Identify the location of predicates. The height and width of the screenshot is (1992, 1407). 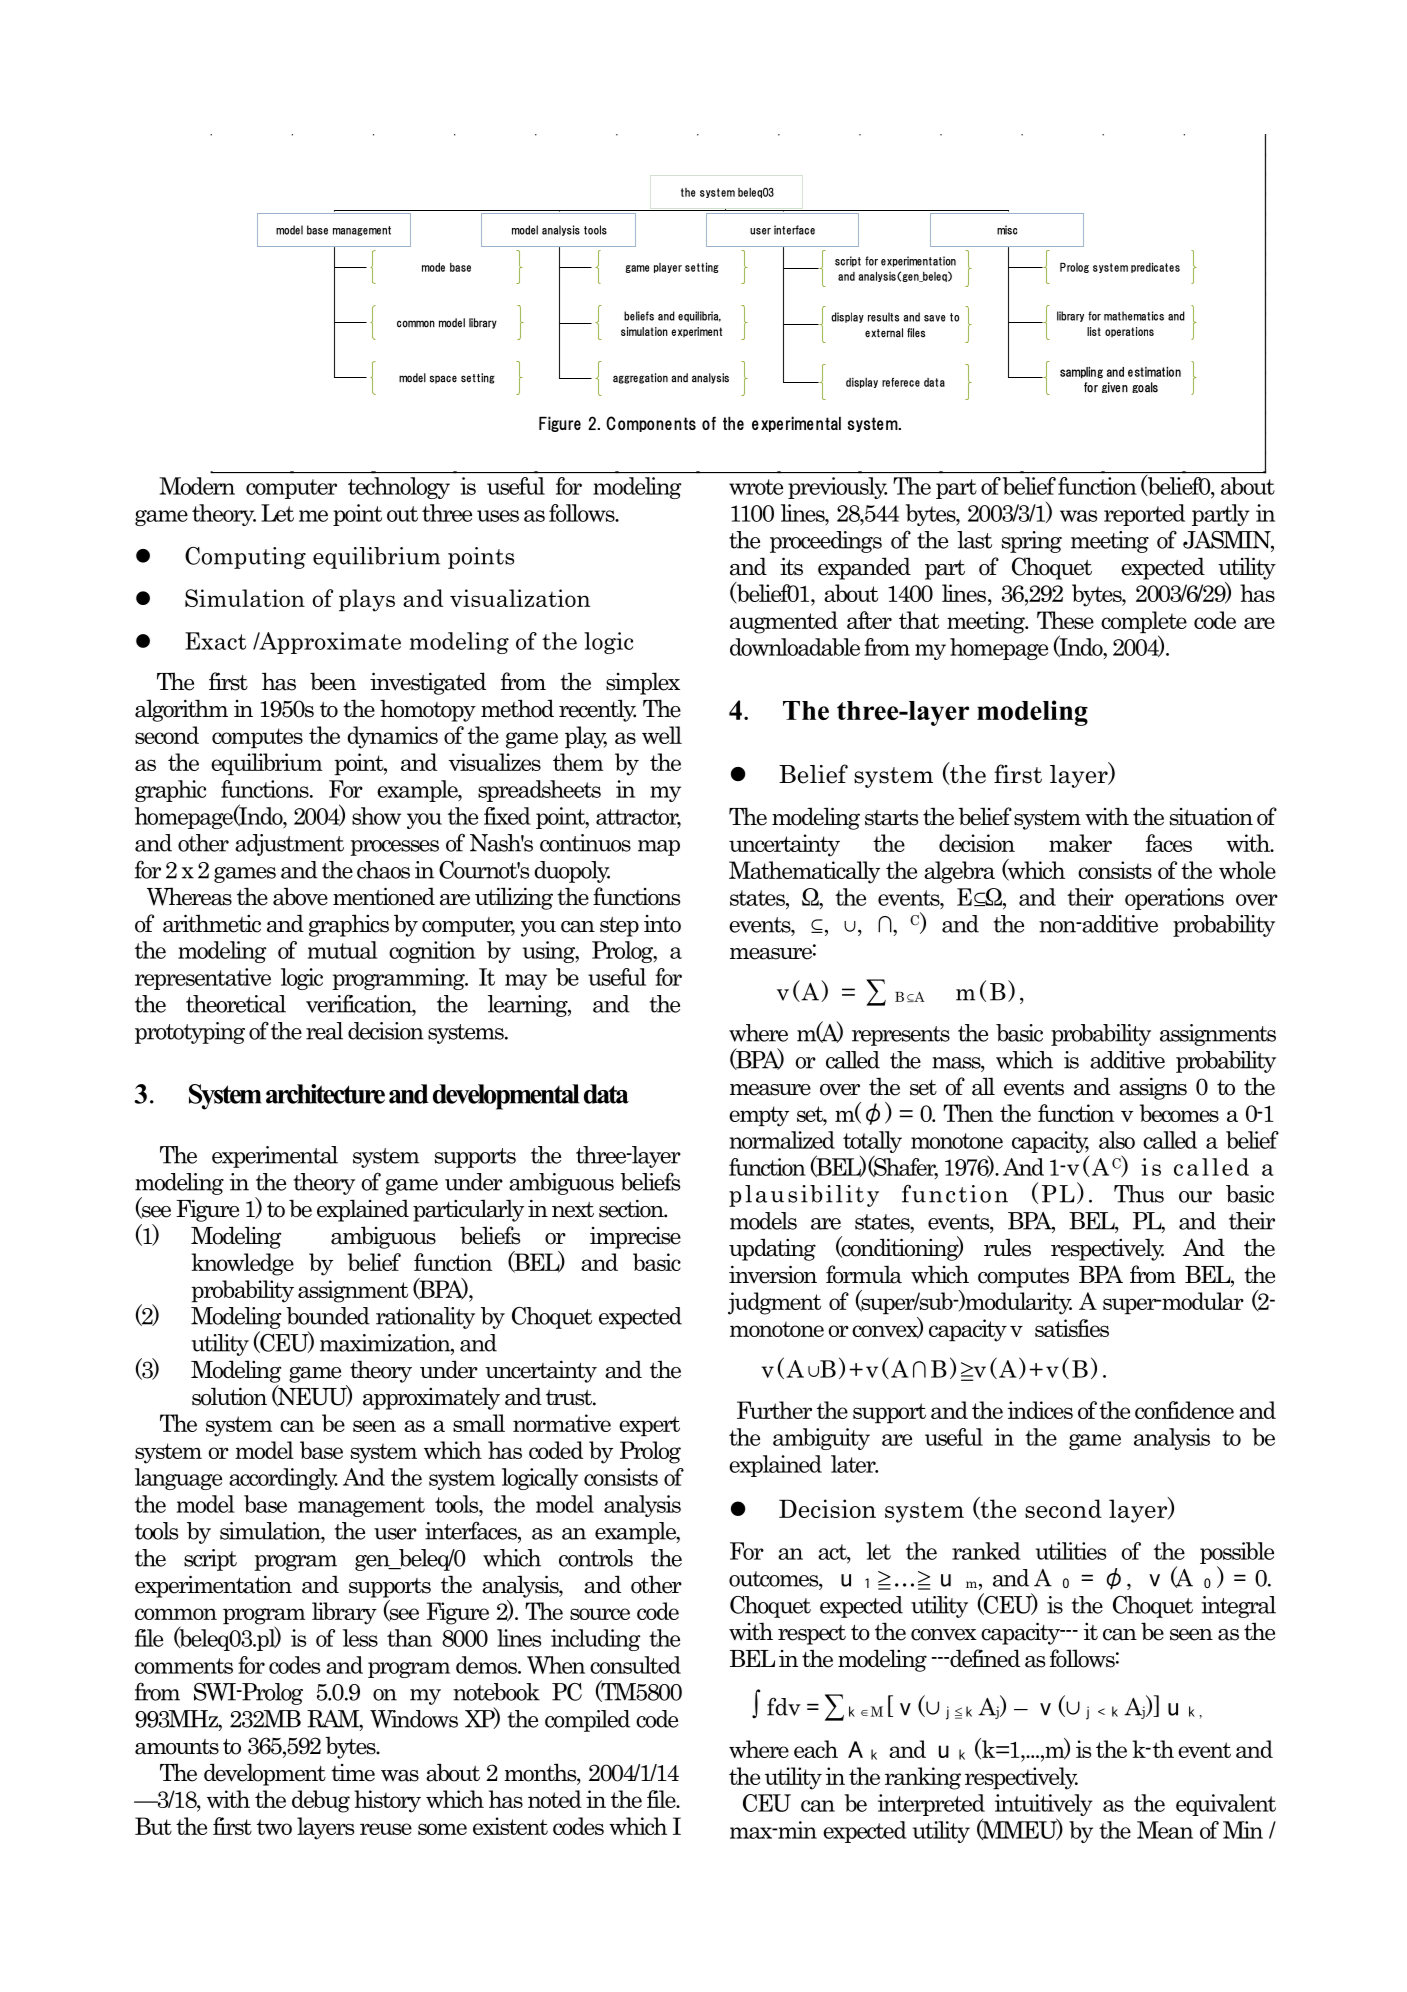
(1155, 267).
